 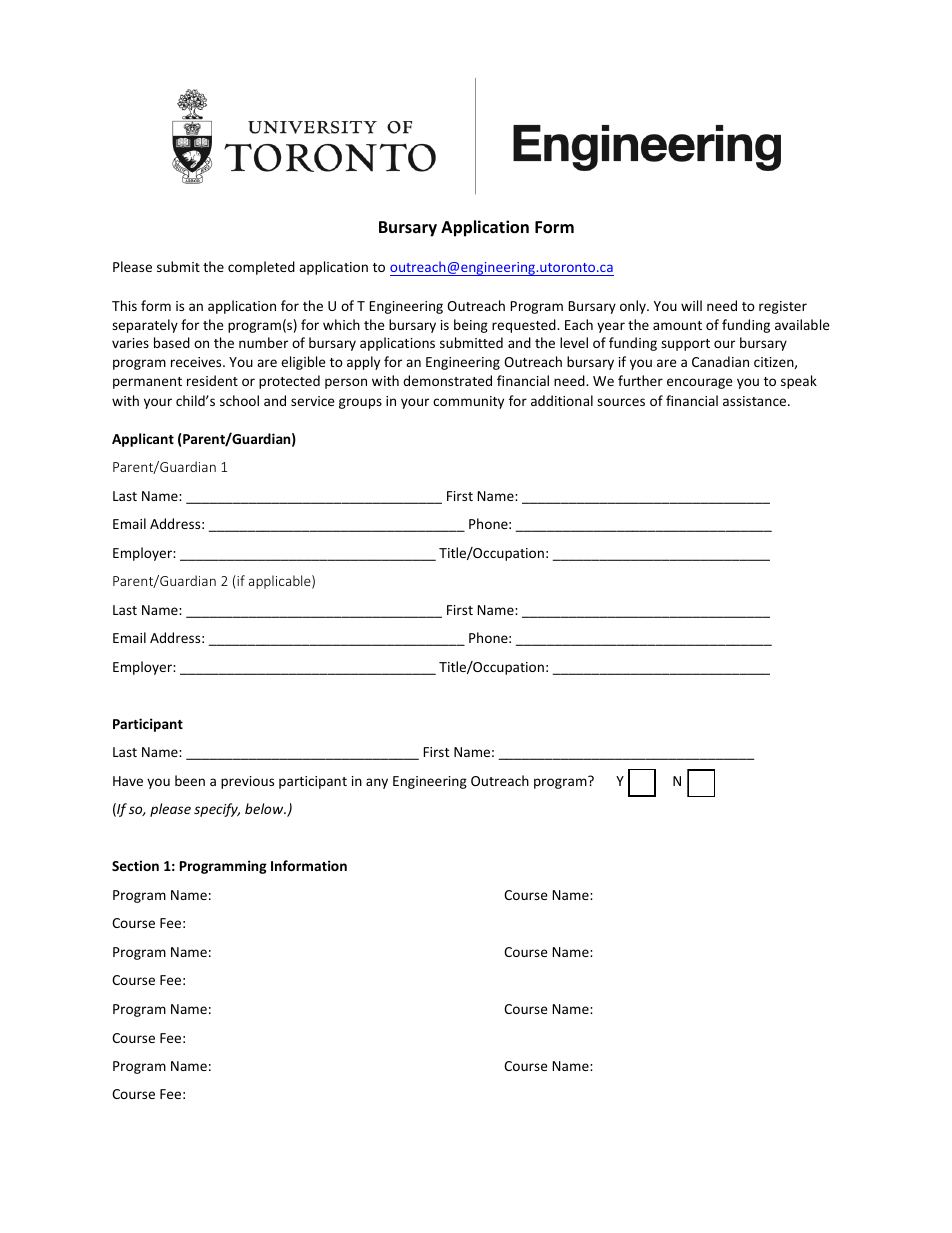 What do you see at coordinates (756, 401) in the screenshot?
I see `assistance` at bounding box center [756, 401].
